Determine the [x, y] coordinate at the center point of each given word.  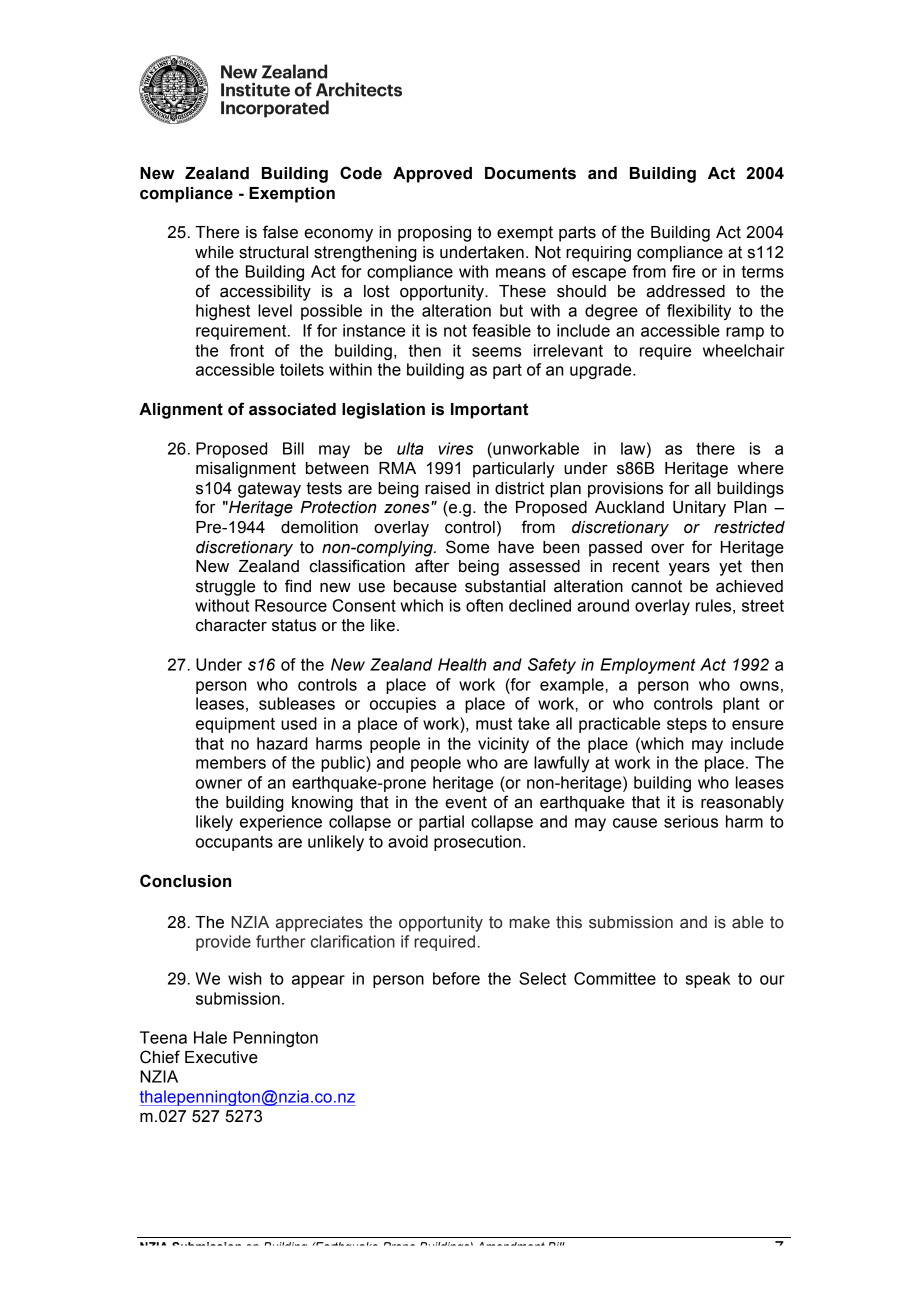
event [466, 802]
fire [683, 271]
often [484, 605]
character [231, 625]
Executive [221, 1057]
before [456, 978]
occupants [234, 843]
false [280, 232]
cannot [656, 586]
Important [489, 411]
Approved [432, 175]
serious [691, 821]
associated [292, 409]
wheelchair [744, 350]
